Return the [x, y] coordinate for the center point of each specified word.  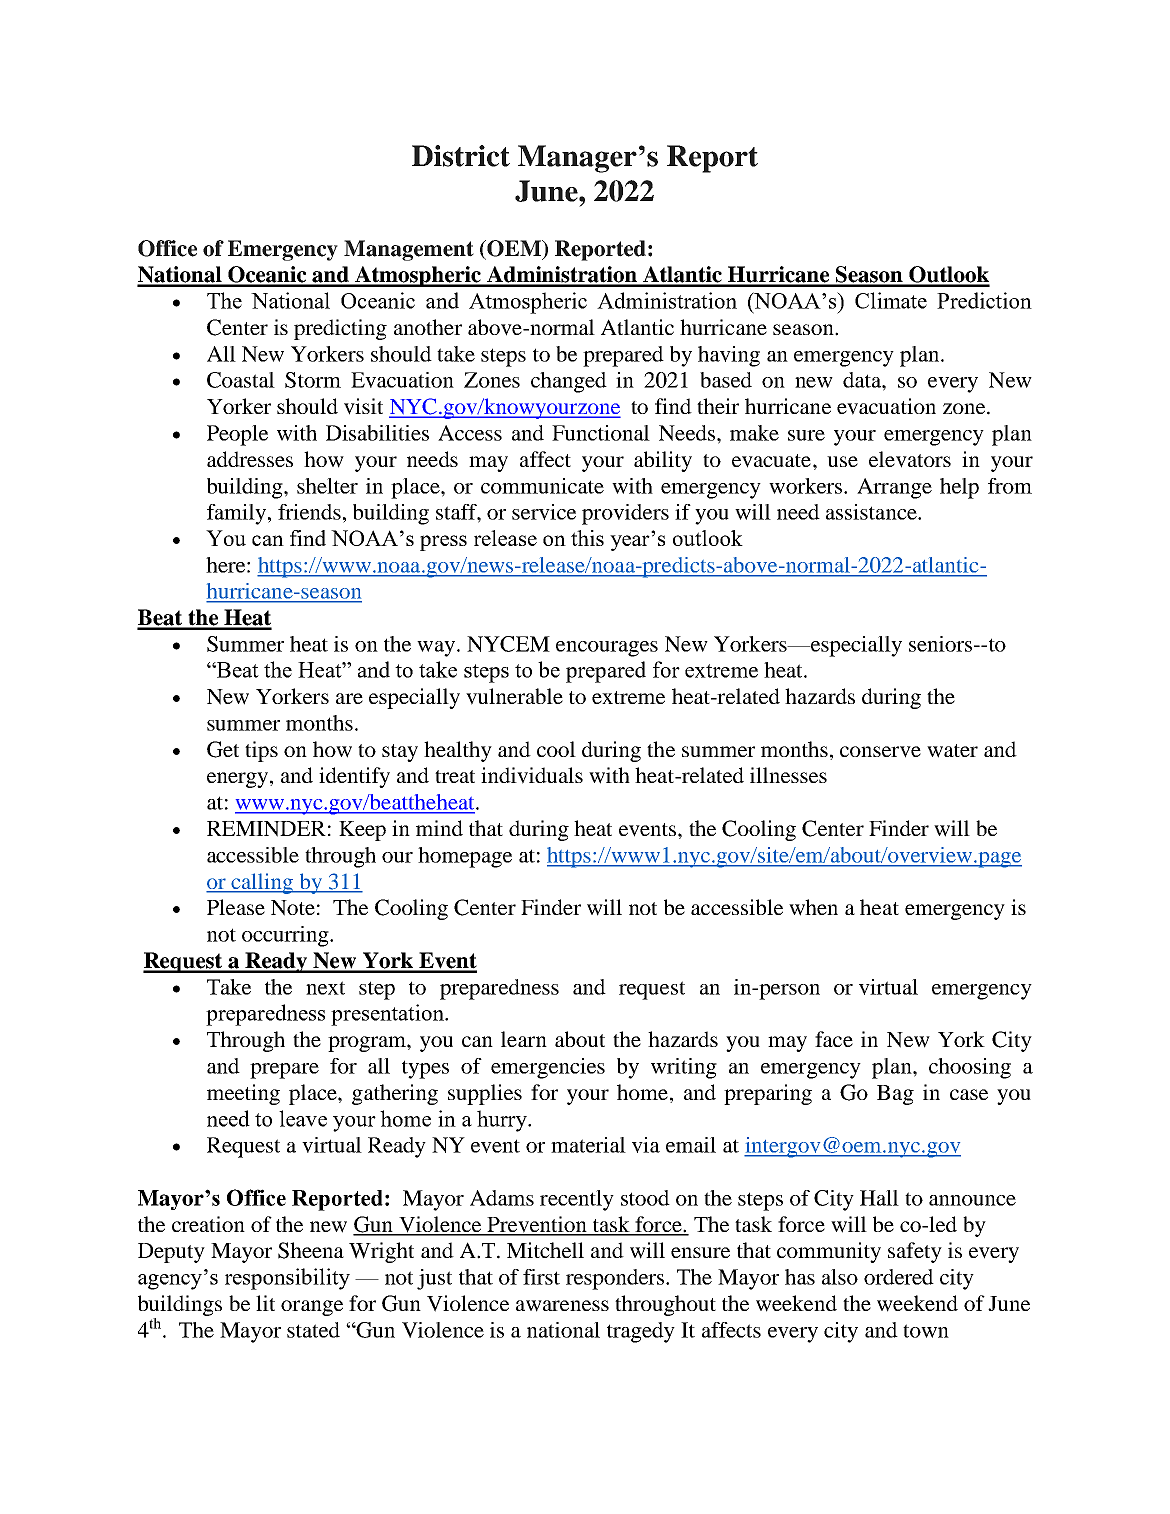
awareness [562, 1306]
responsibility [287, 1279]
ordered [899, 1277]
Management [409, 250]
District [461, 156]
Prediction [984, 300]
